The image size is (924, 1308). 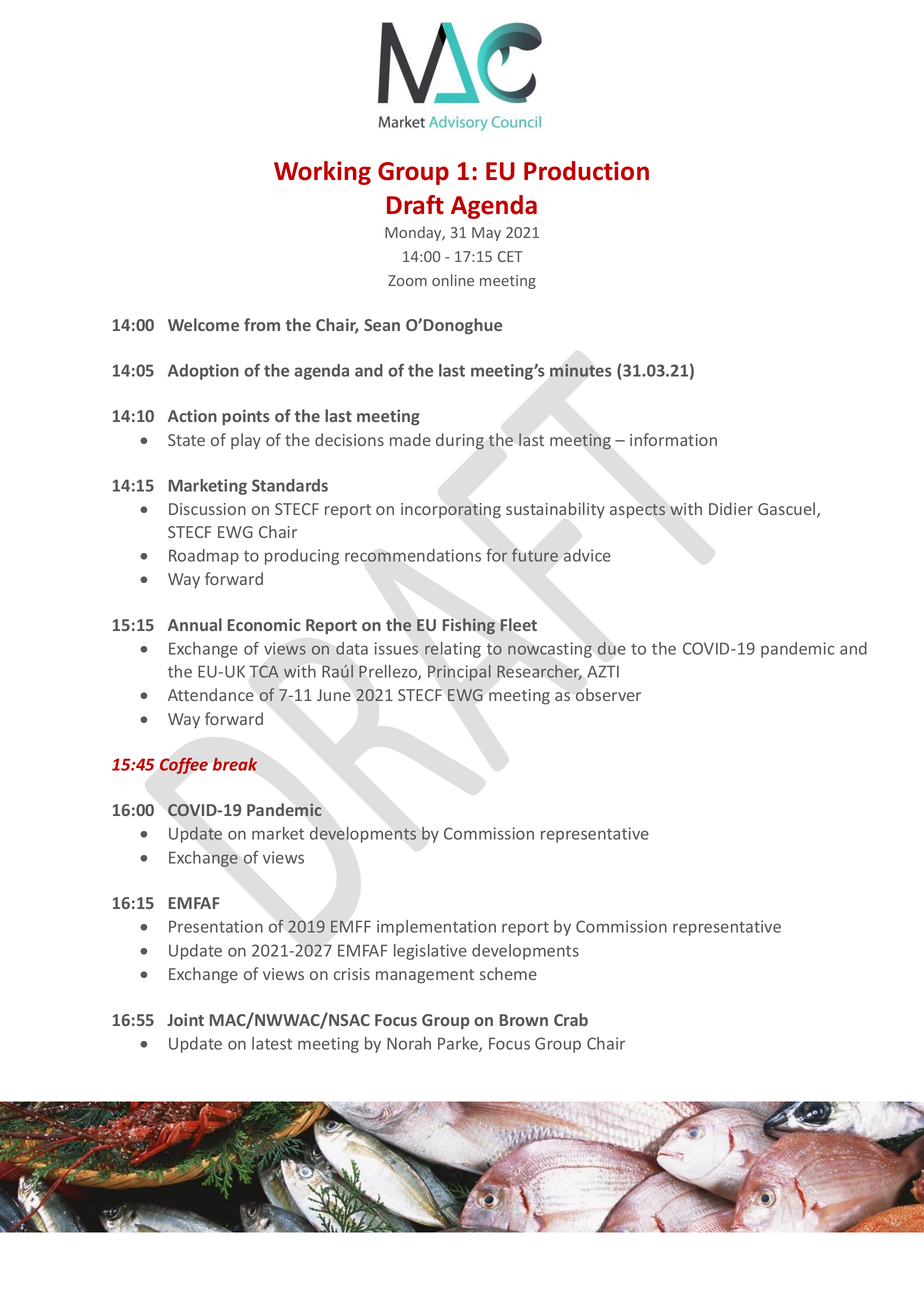 I want to click on Parke, so click(x=459, y=1044).
